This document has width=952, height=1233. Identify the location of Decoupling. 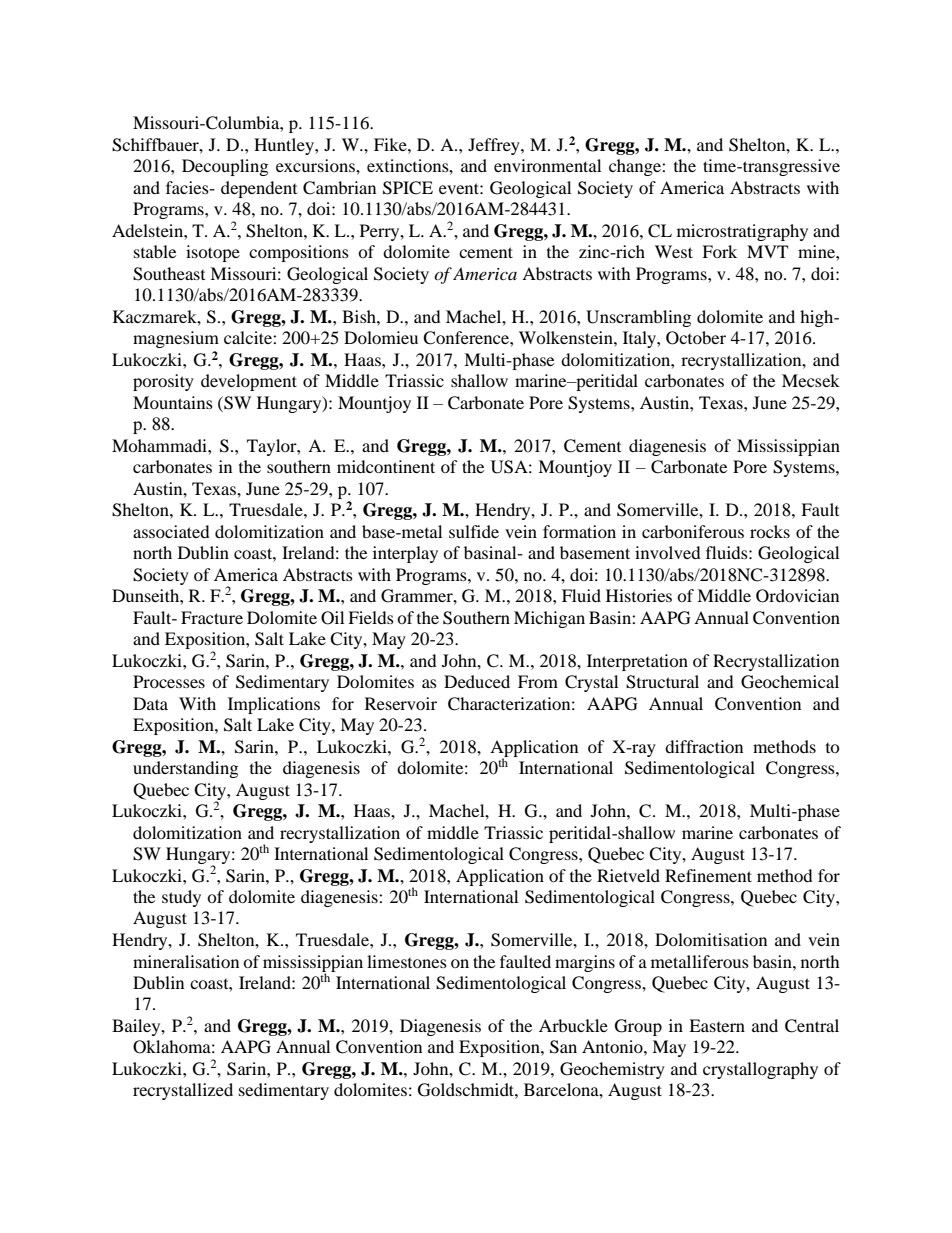
(225, 167).
